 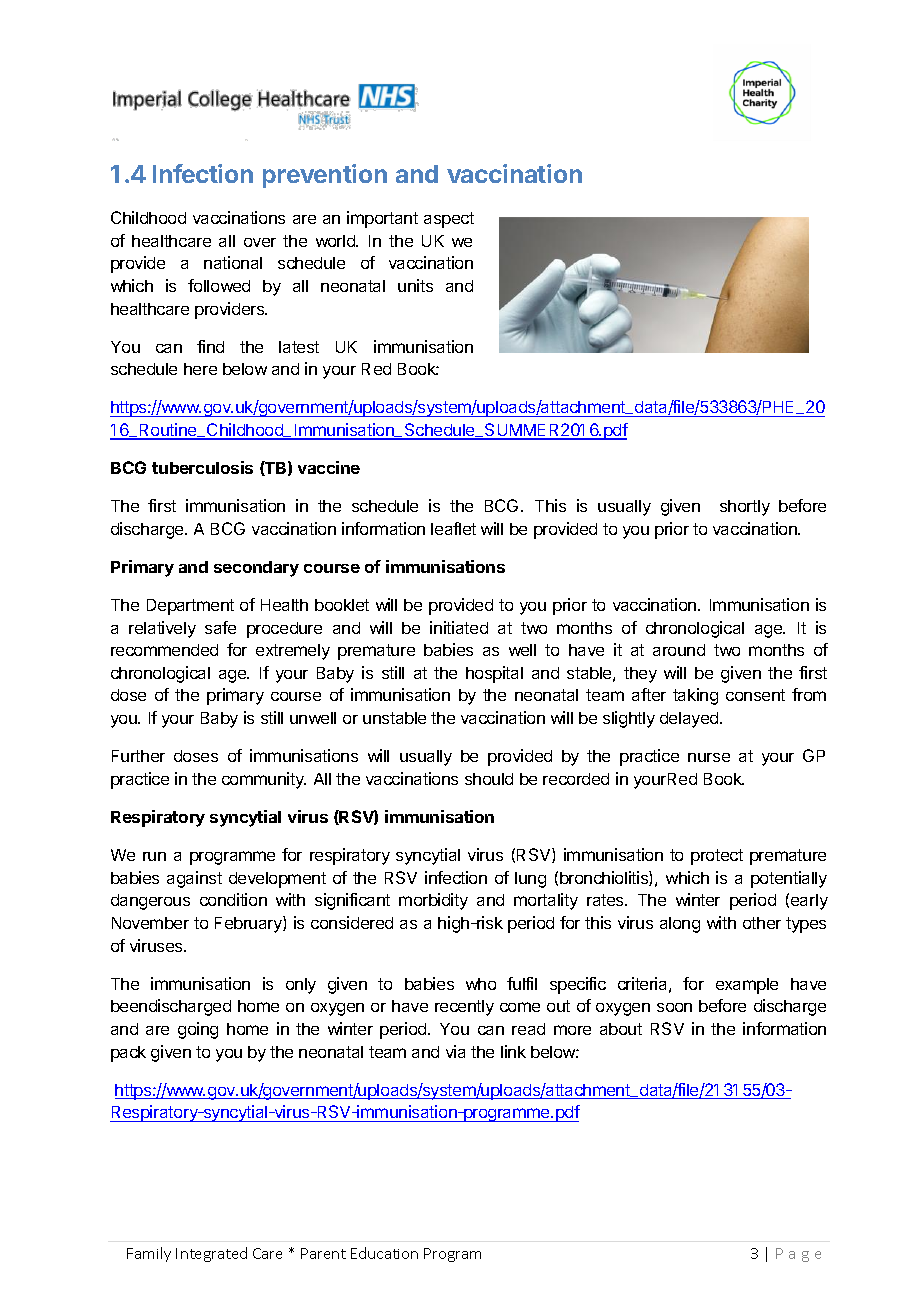 I want to click on secondary, so click(x=256, y=569).
